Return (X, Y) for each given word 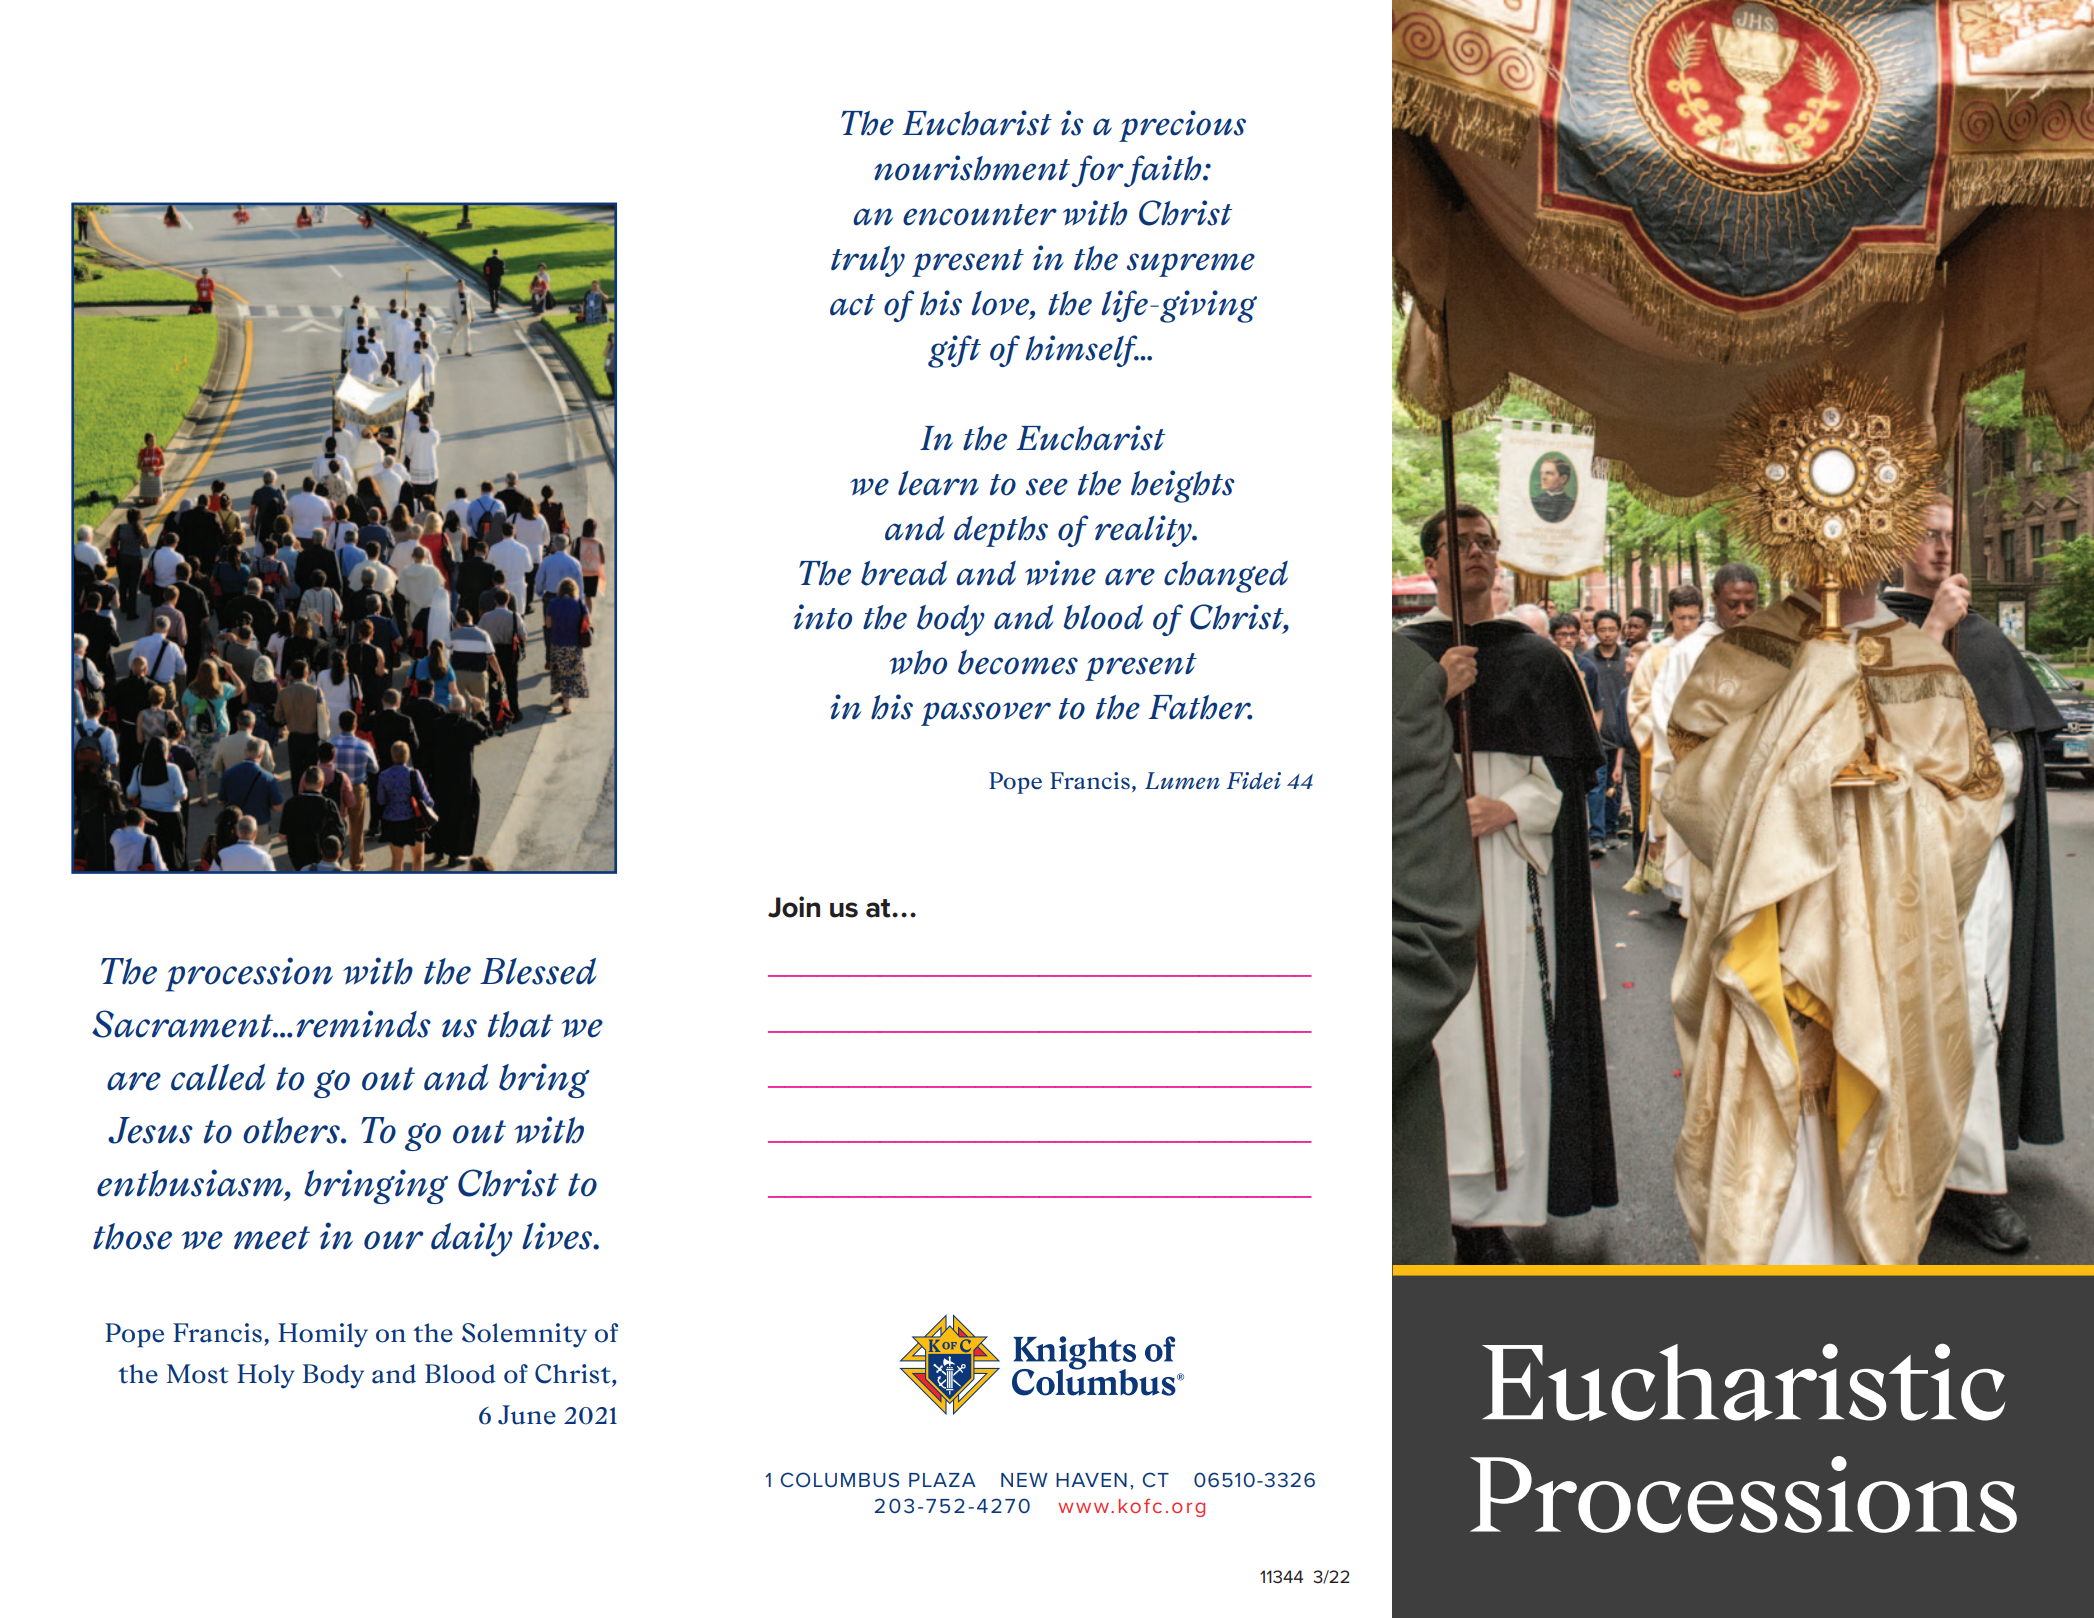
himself (1082, 351)
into (823, 617)
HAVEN (1091, 1480)
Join (794, 907)
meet (272, 1238)
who (918, 662)
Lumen (1182, 780)
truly (868, 261)
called (218, 1077)
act (852, 305)
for (1098, 171)
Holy (266, 1376)
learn (938, 483)
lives (558, 1236)
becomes (1018, 662)
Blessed (538, 971)
